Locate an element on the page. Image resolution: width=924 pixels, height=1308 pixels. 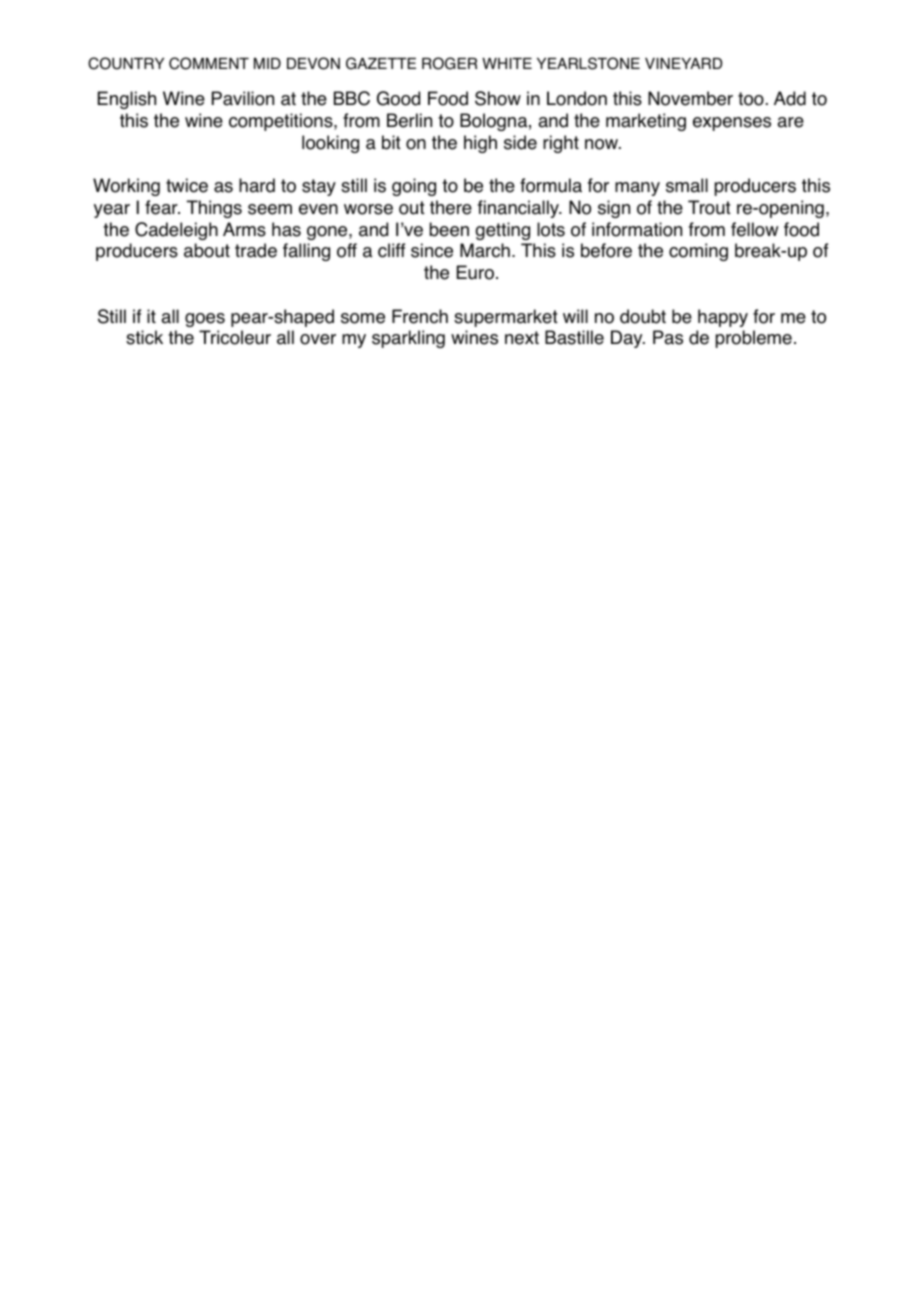
COMMENT is located at coordinates (209, 63).
